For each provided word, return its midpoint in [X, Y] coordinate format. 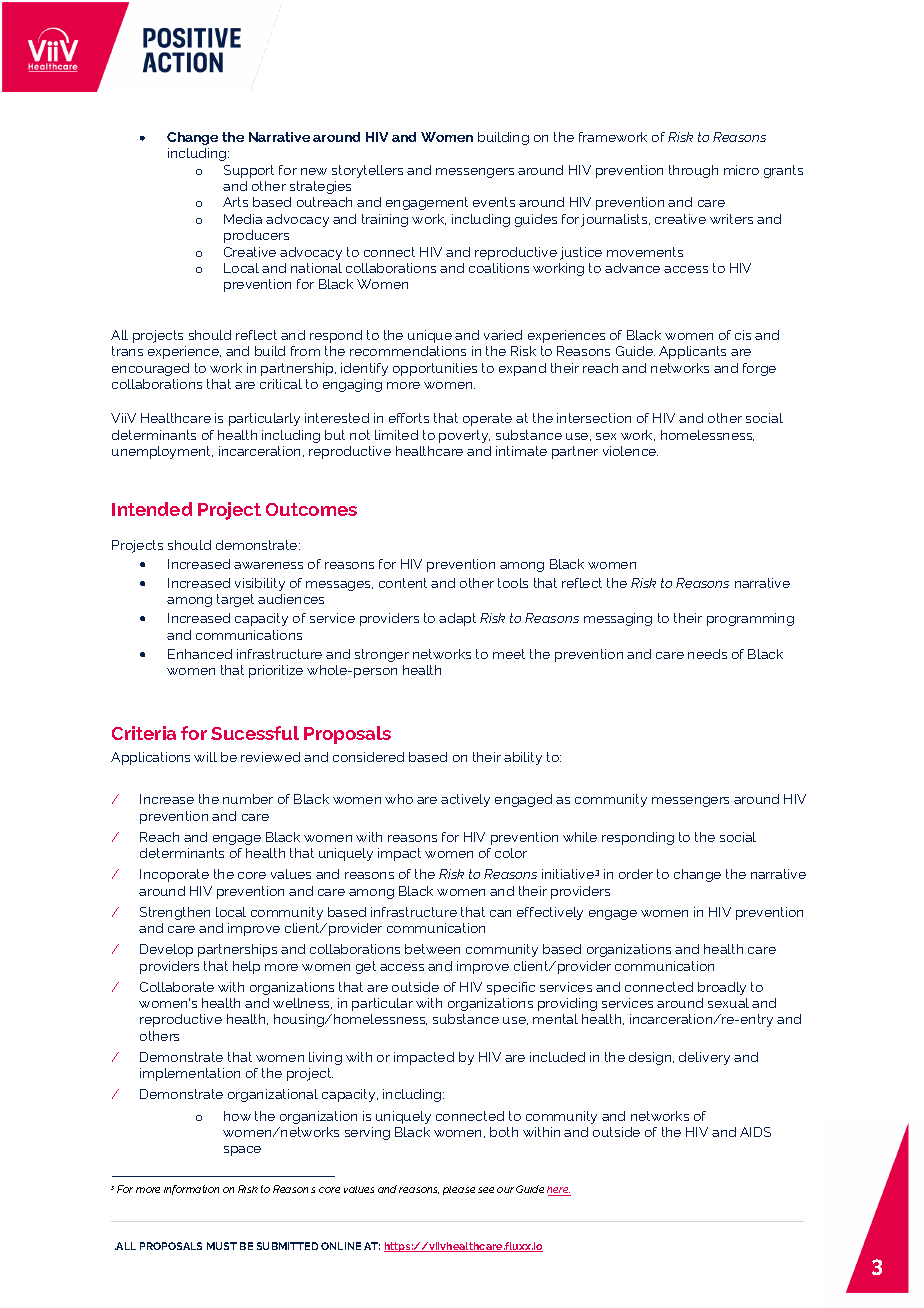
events [494, 202]
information [191, 1190]
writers [731, 219]
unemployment [162, 452]
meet [509, 654]
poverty [464, 436]
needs [707, 654]
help [246, 967]
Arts [235, 202]
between [432, 949]
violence [630, 451]
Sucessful [255, 733]
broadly [722, 988]
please [459, 1190]
